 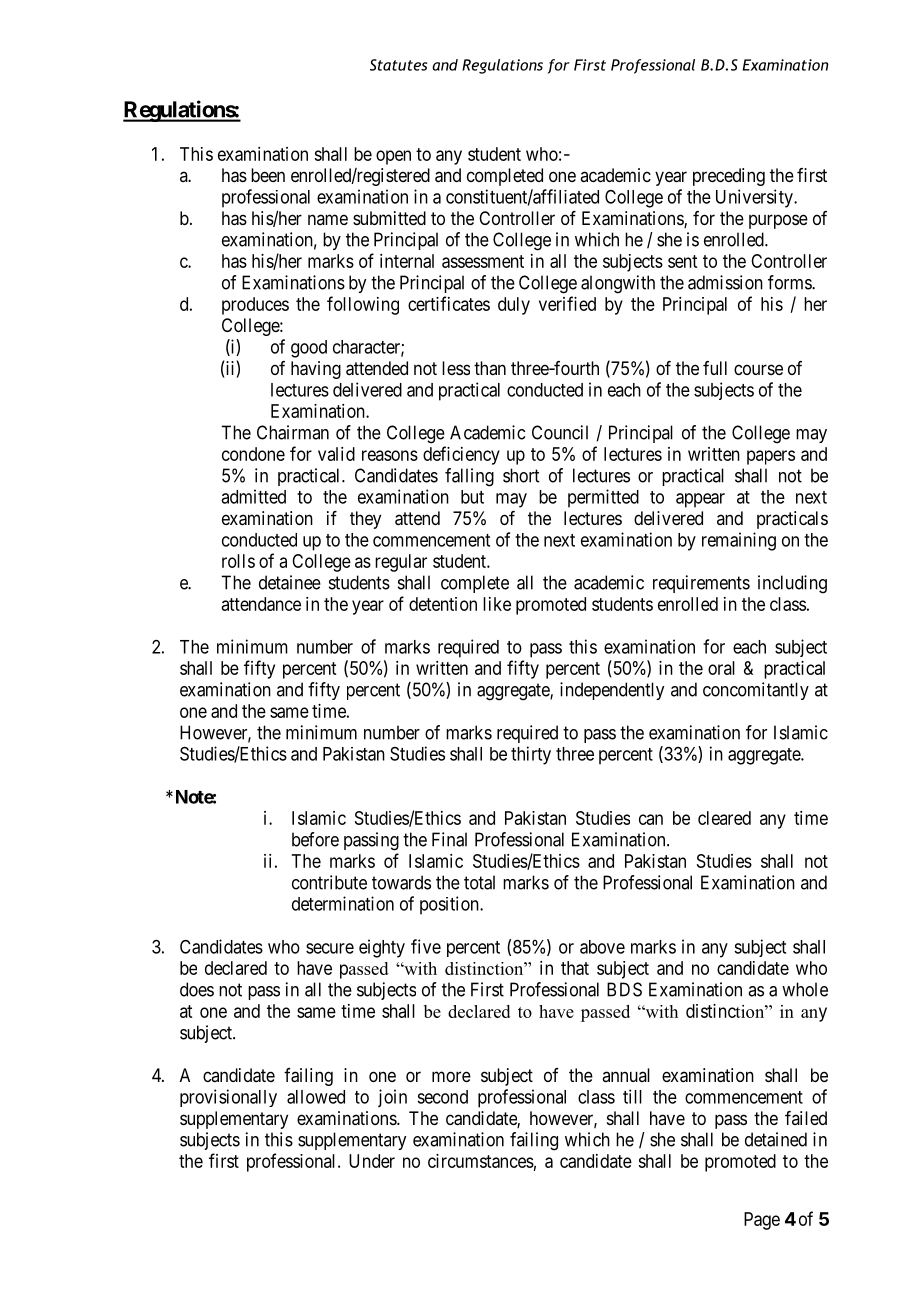 I want to click on oral, so click(x=721, y=668).
